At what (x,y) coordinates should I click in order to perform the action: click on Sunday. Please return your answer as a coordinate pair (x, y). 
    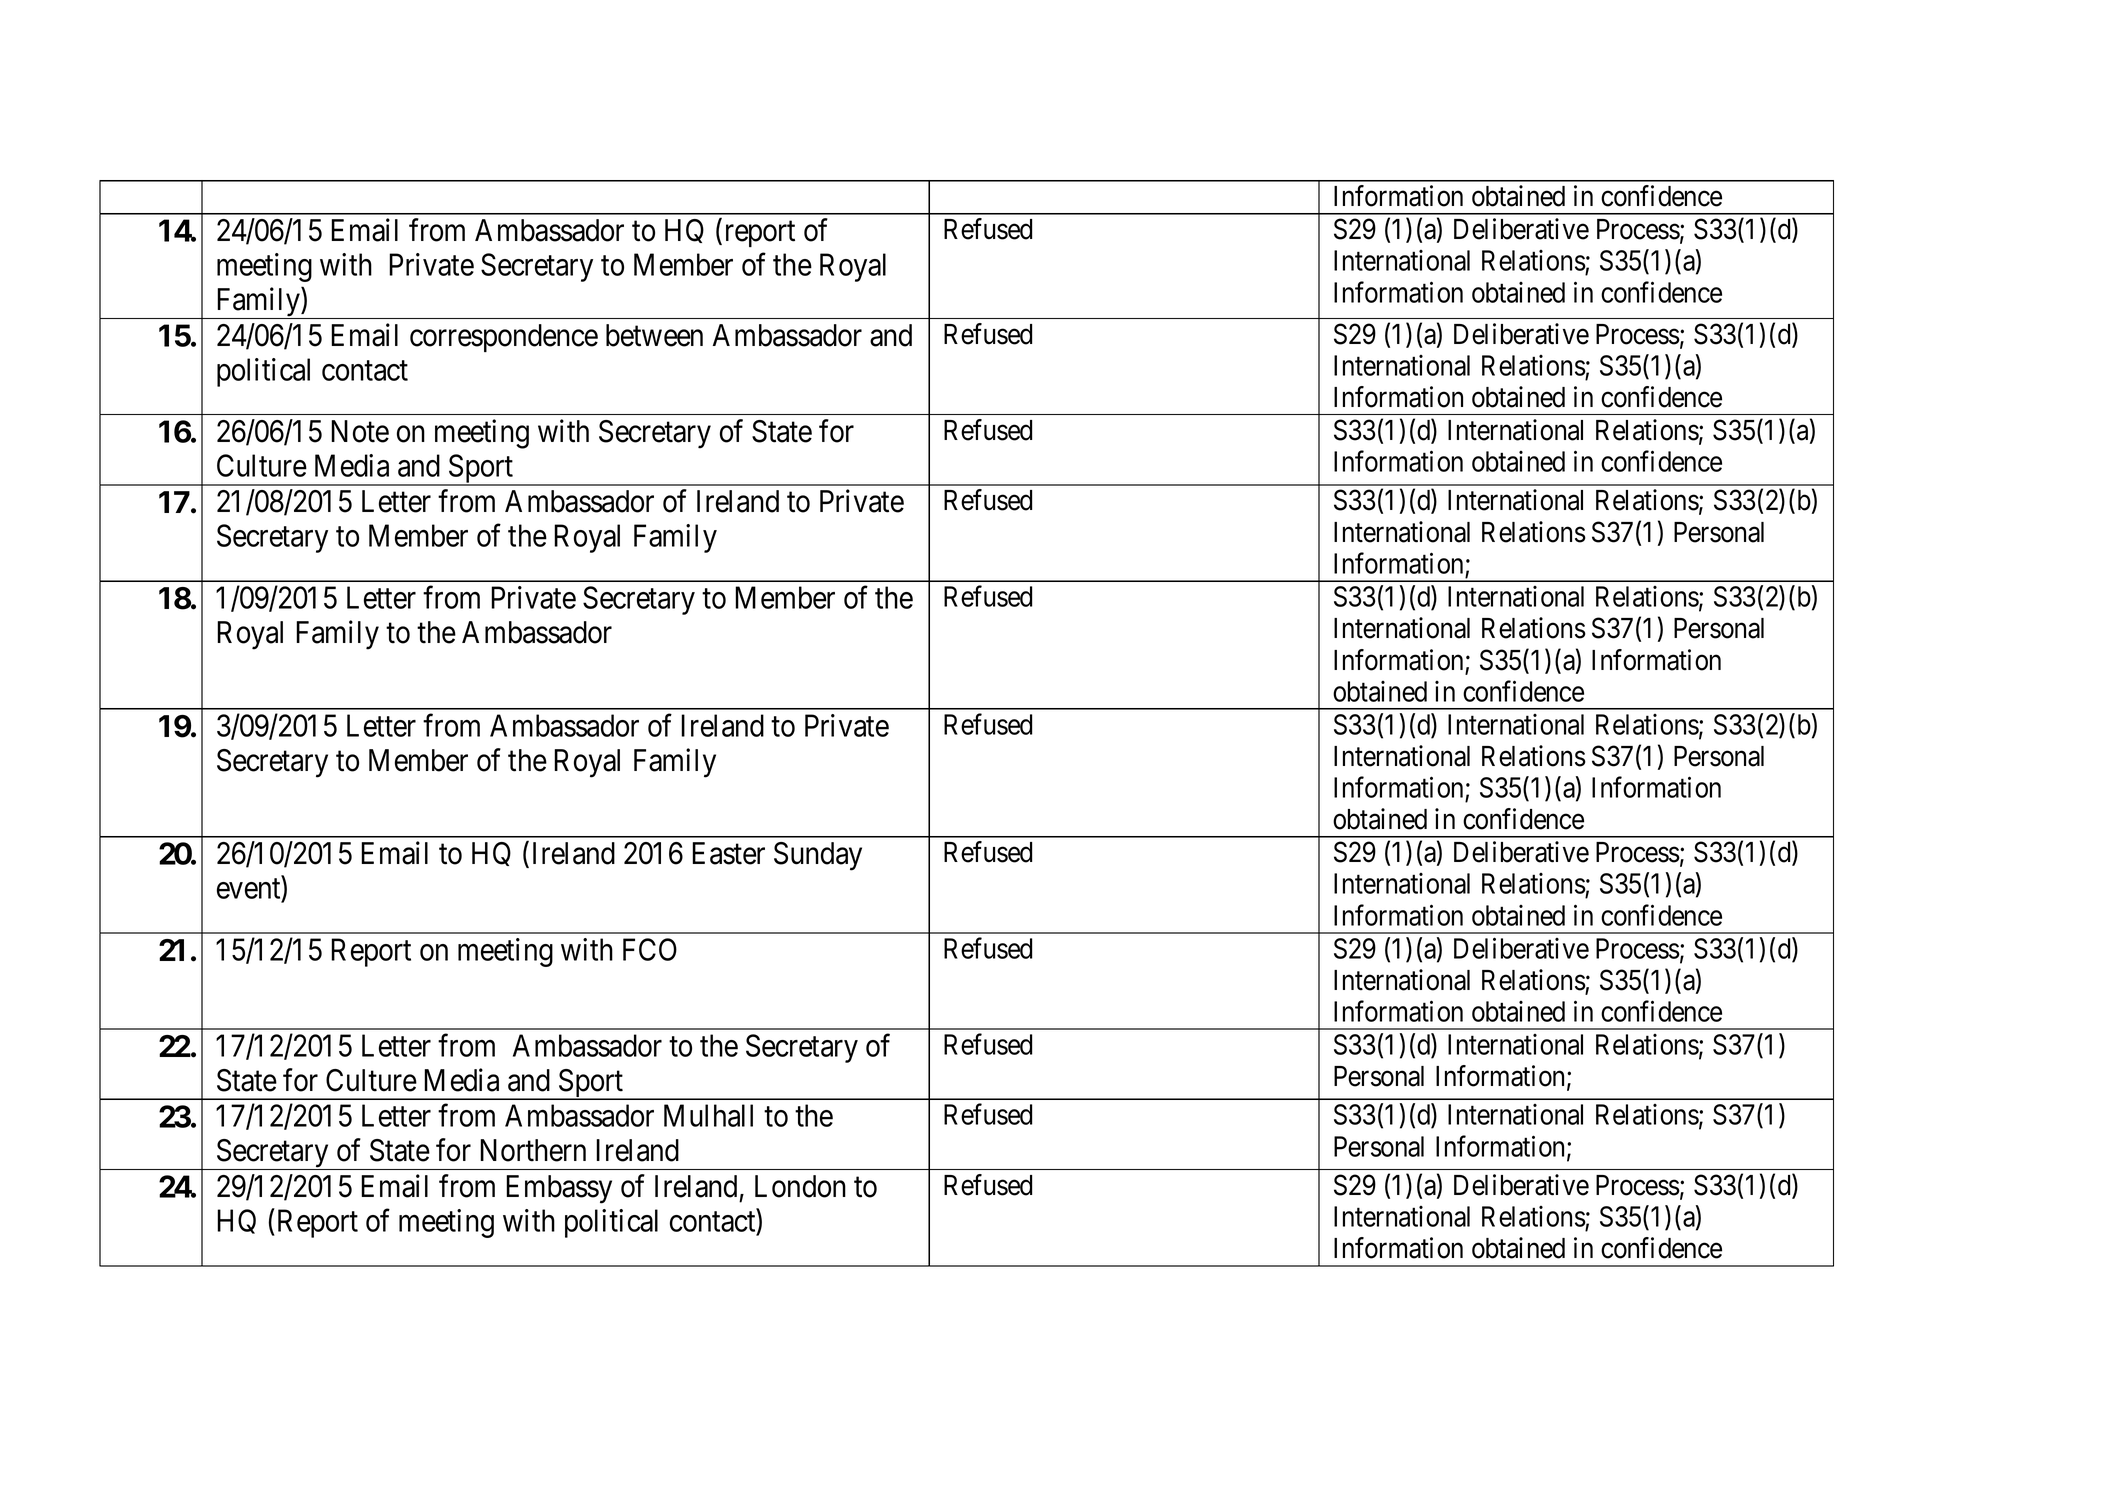
    Looking at the image, I should click on (818, 856).
